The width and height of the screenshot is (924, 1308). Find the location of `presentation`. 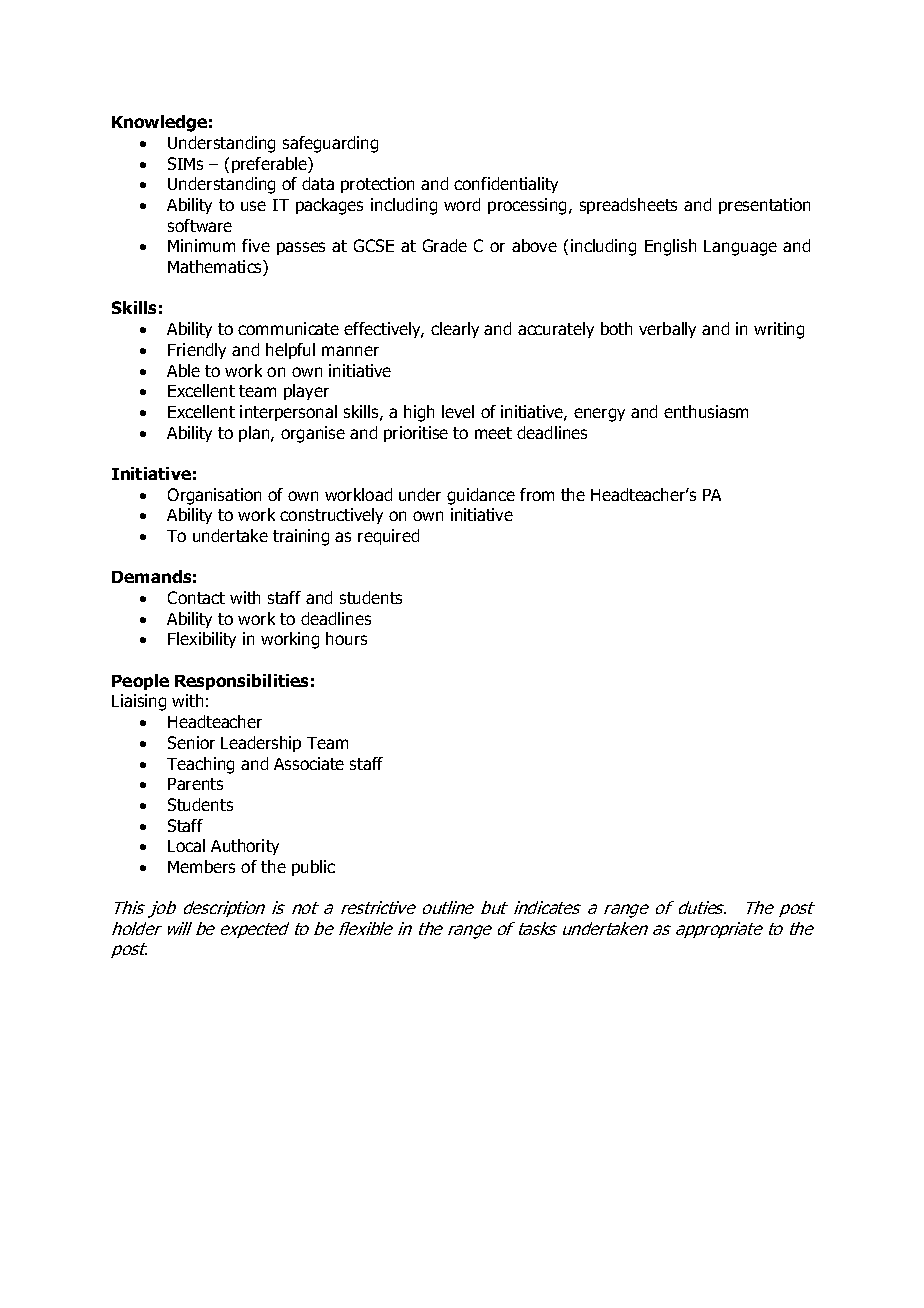

presentation is located at coordinates (764, 206).
